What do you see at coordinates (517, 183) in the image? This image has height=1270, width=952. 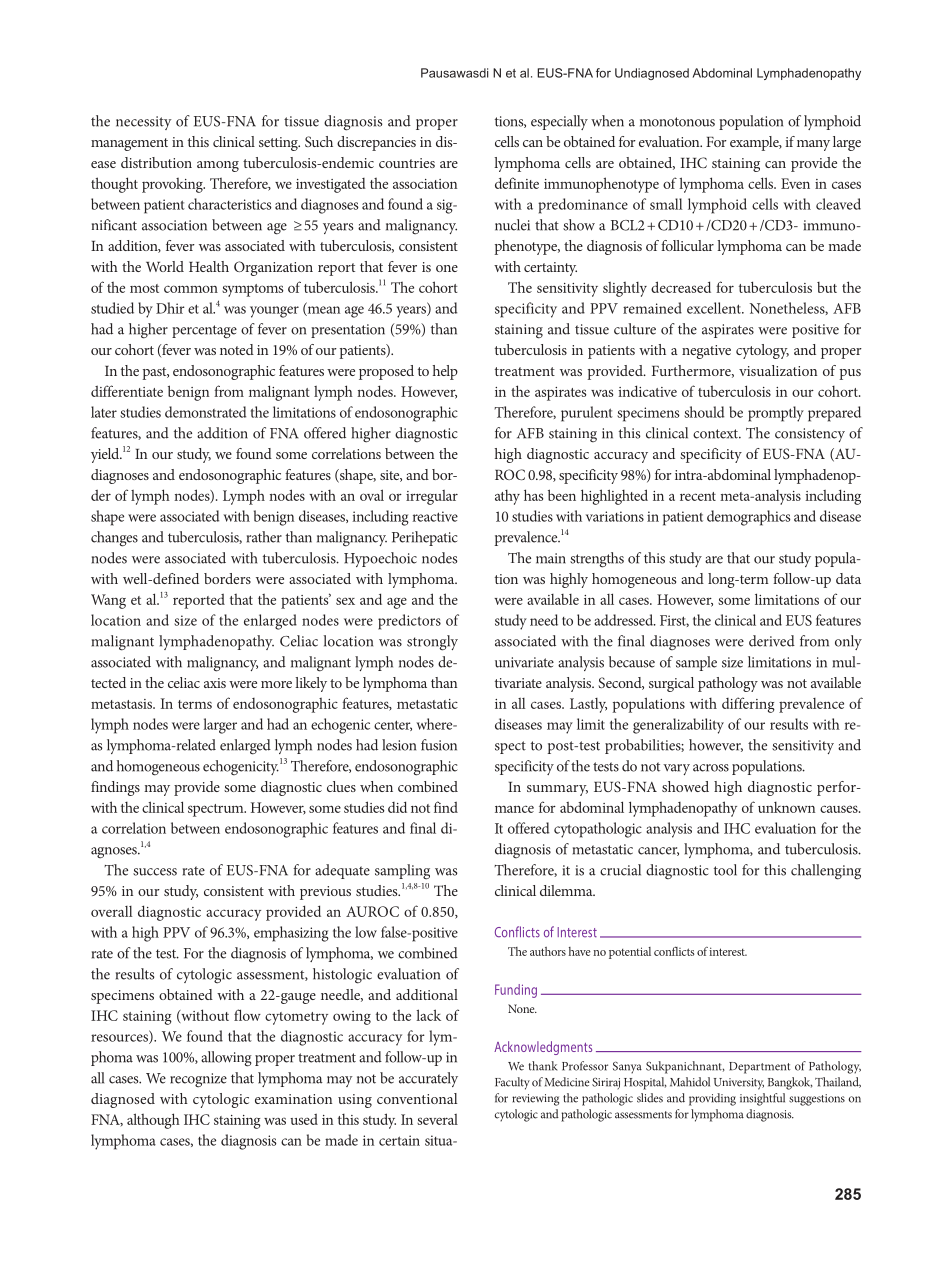 I see `definite` at bounding box center [517, 183].
